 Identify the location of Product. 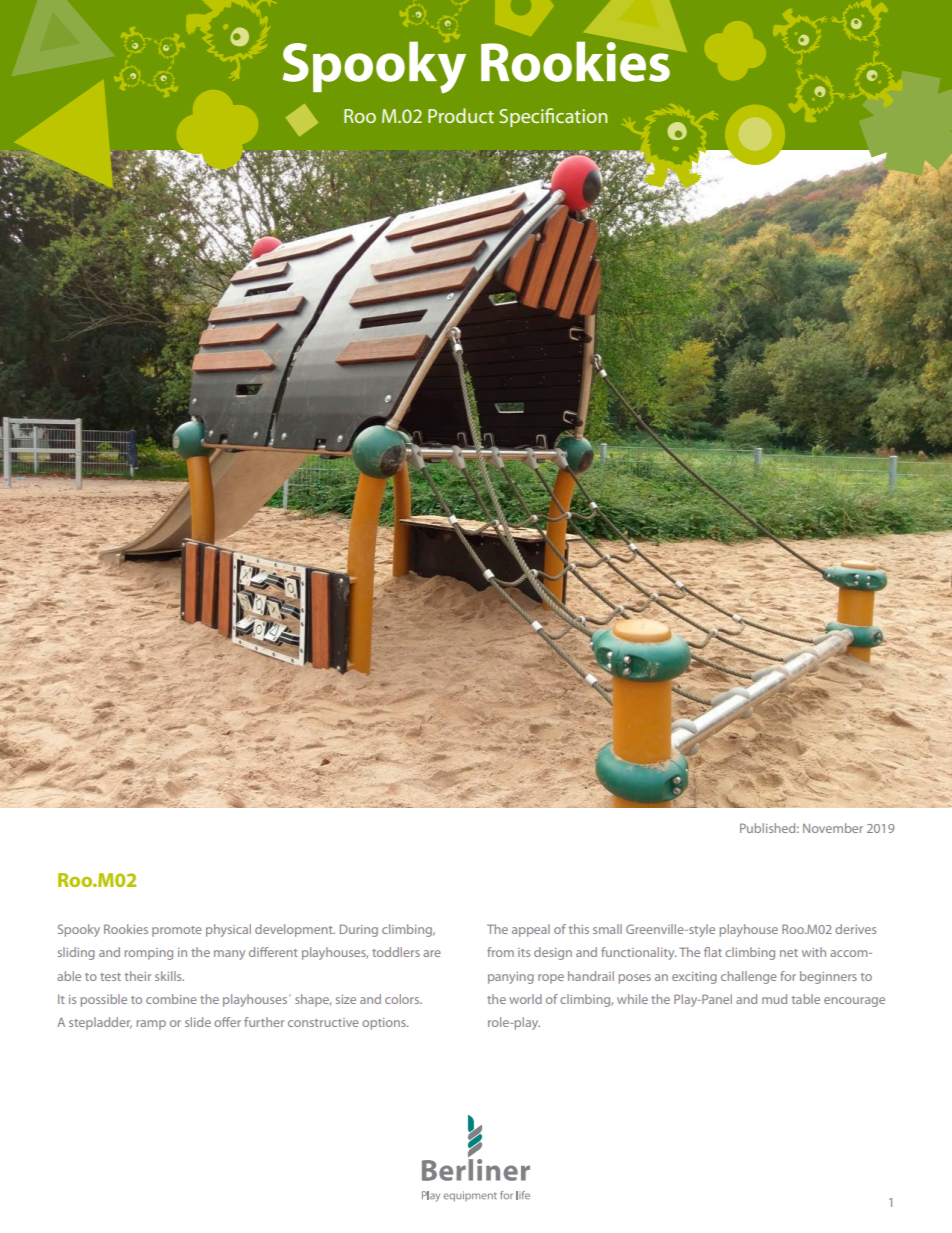
(461, 115).
